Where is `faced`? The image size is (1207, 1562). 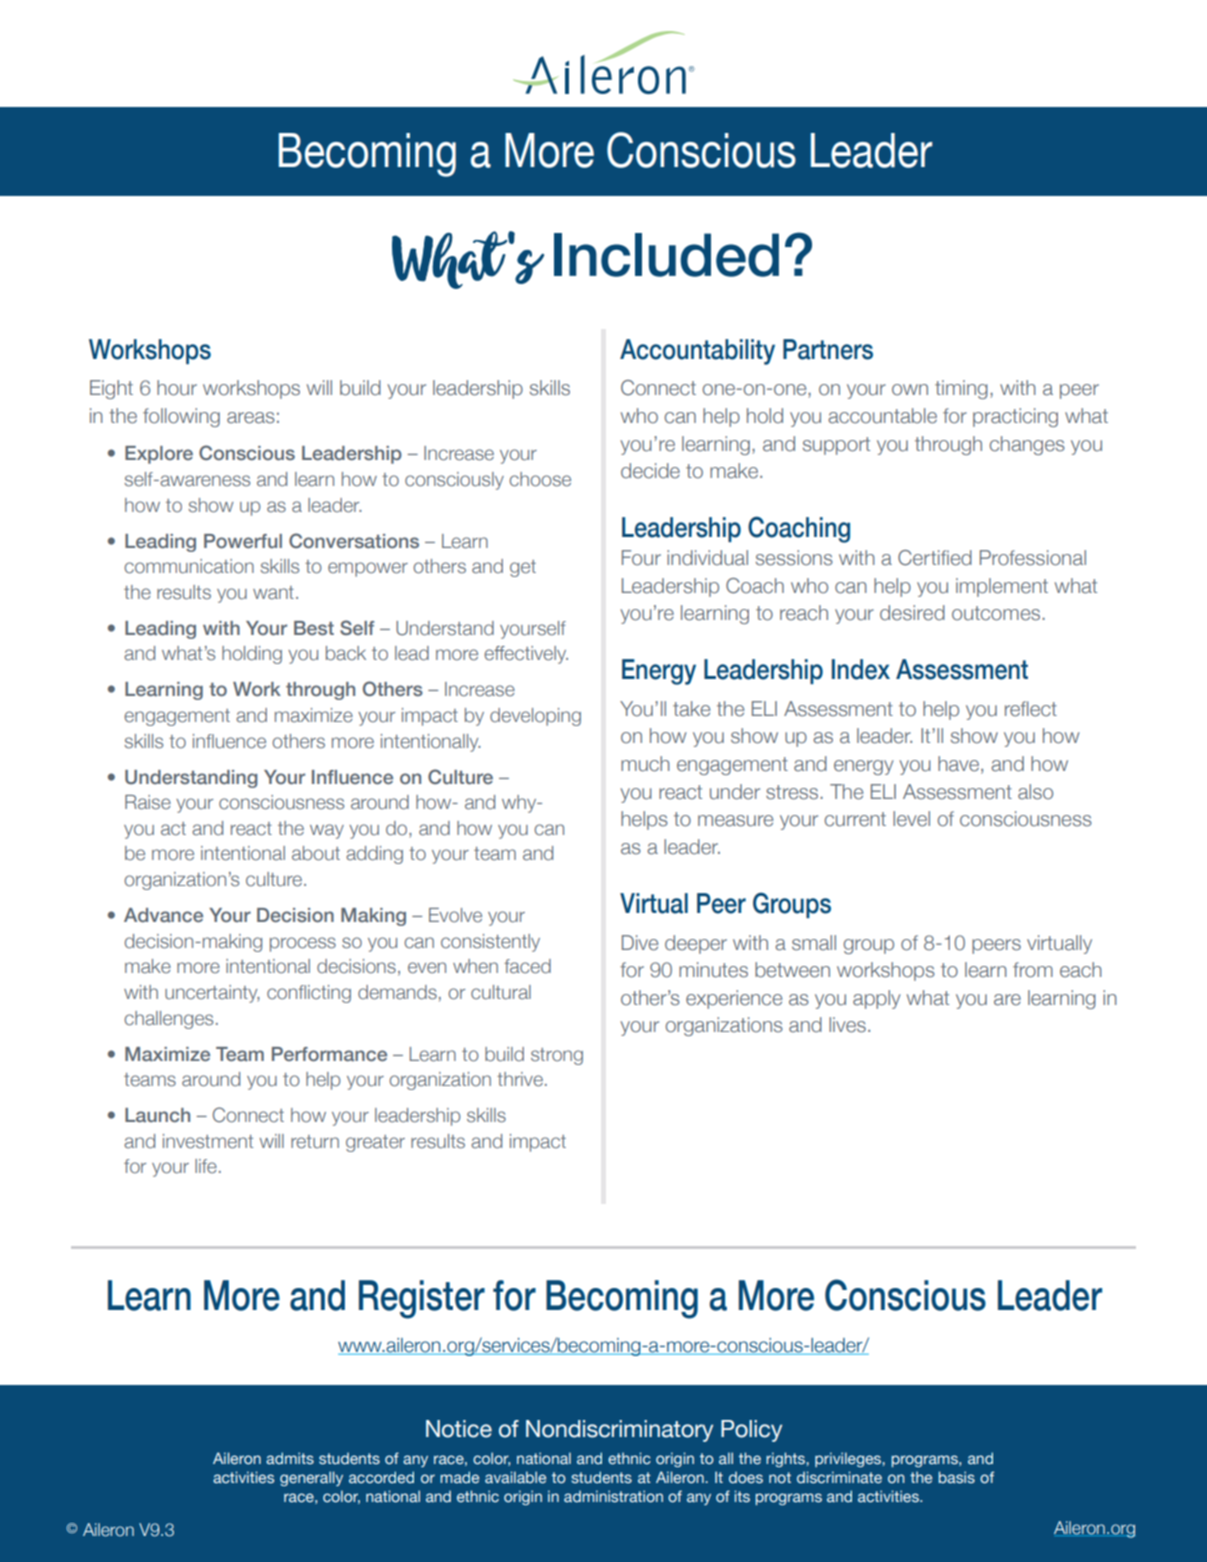
faced is located at coordinates (527, 966).
